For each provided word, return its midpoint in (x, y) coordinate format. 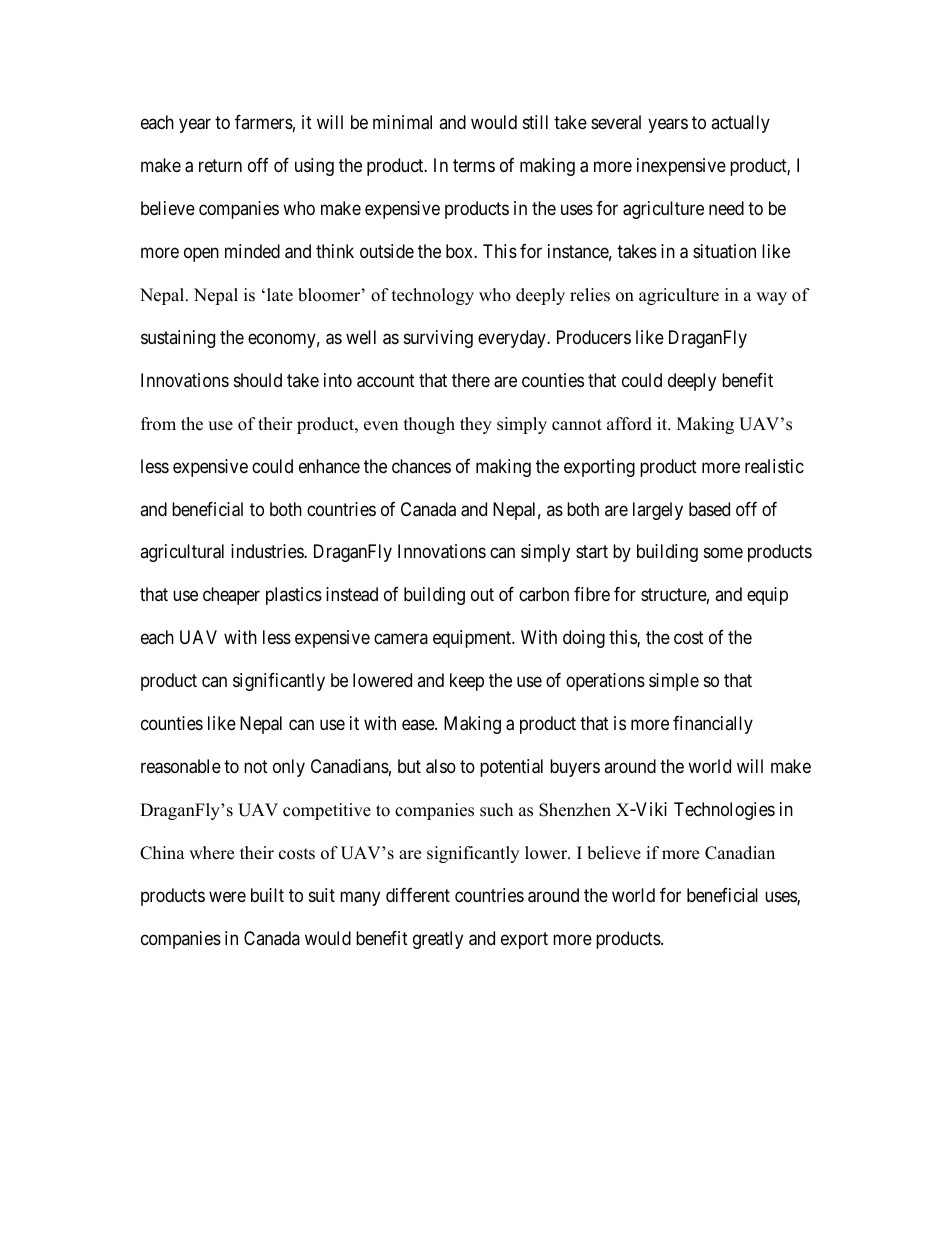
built (267, 895)
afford (629, 424)
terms (474, 165)
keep (467, 682)
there (471, 380)
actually (740, 124)
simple (674, 682)
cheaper (231, 596)
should (258, 380)
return (220, 165)
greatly (438, 940)
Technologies (724, 811)
